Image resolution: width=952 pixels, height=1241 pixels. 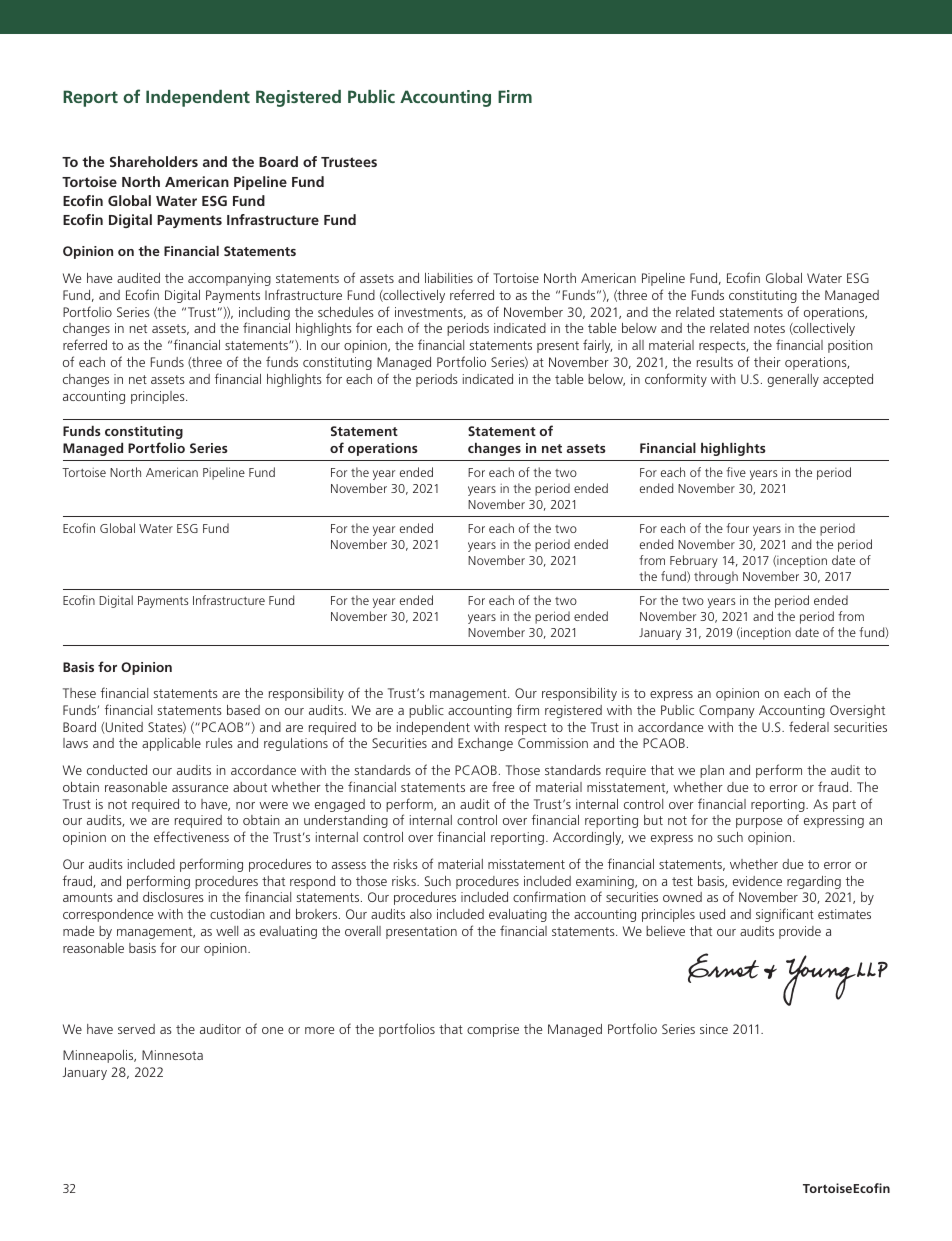 I want to click on served, so click(x=136, y=1029).
